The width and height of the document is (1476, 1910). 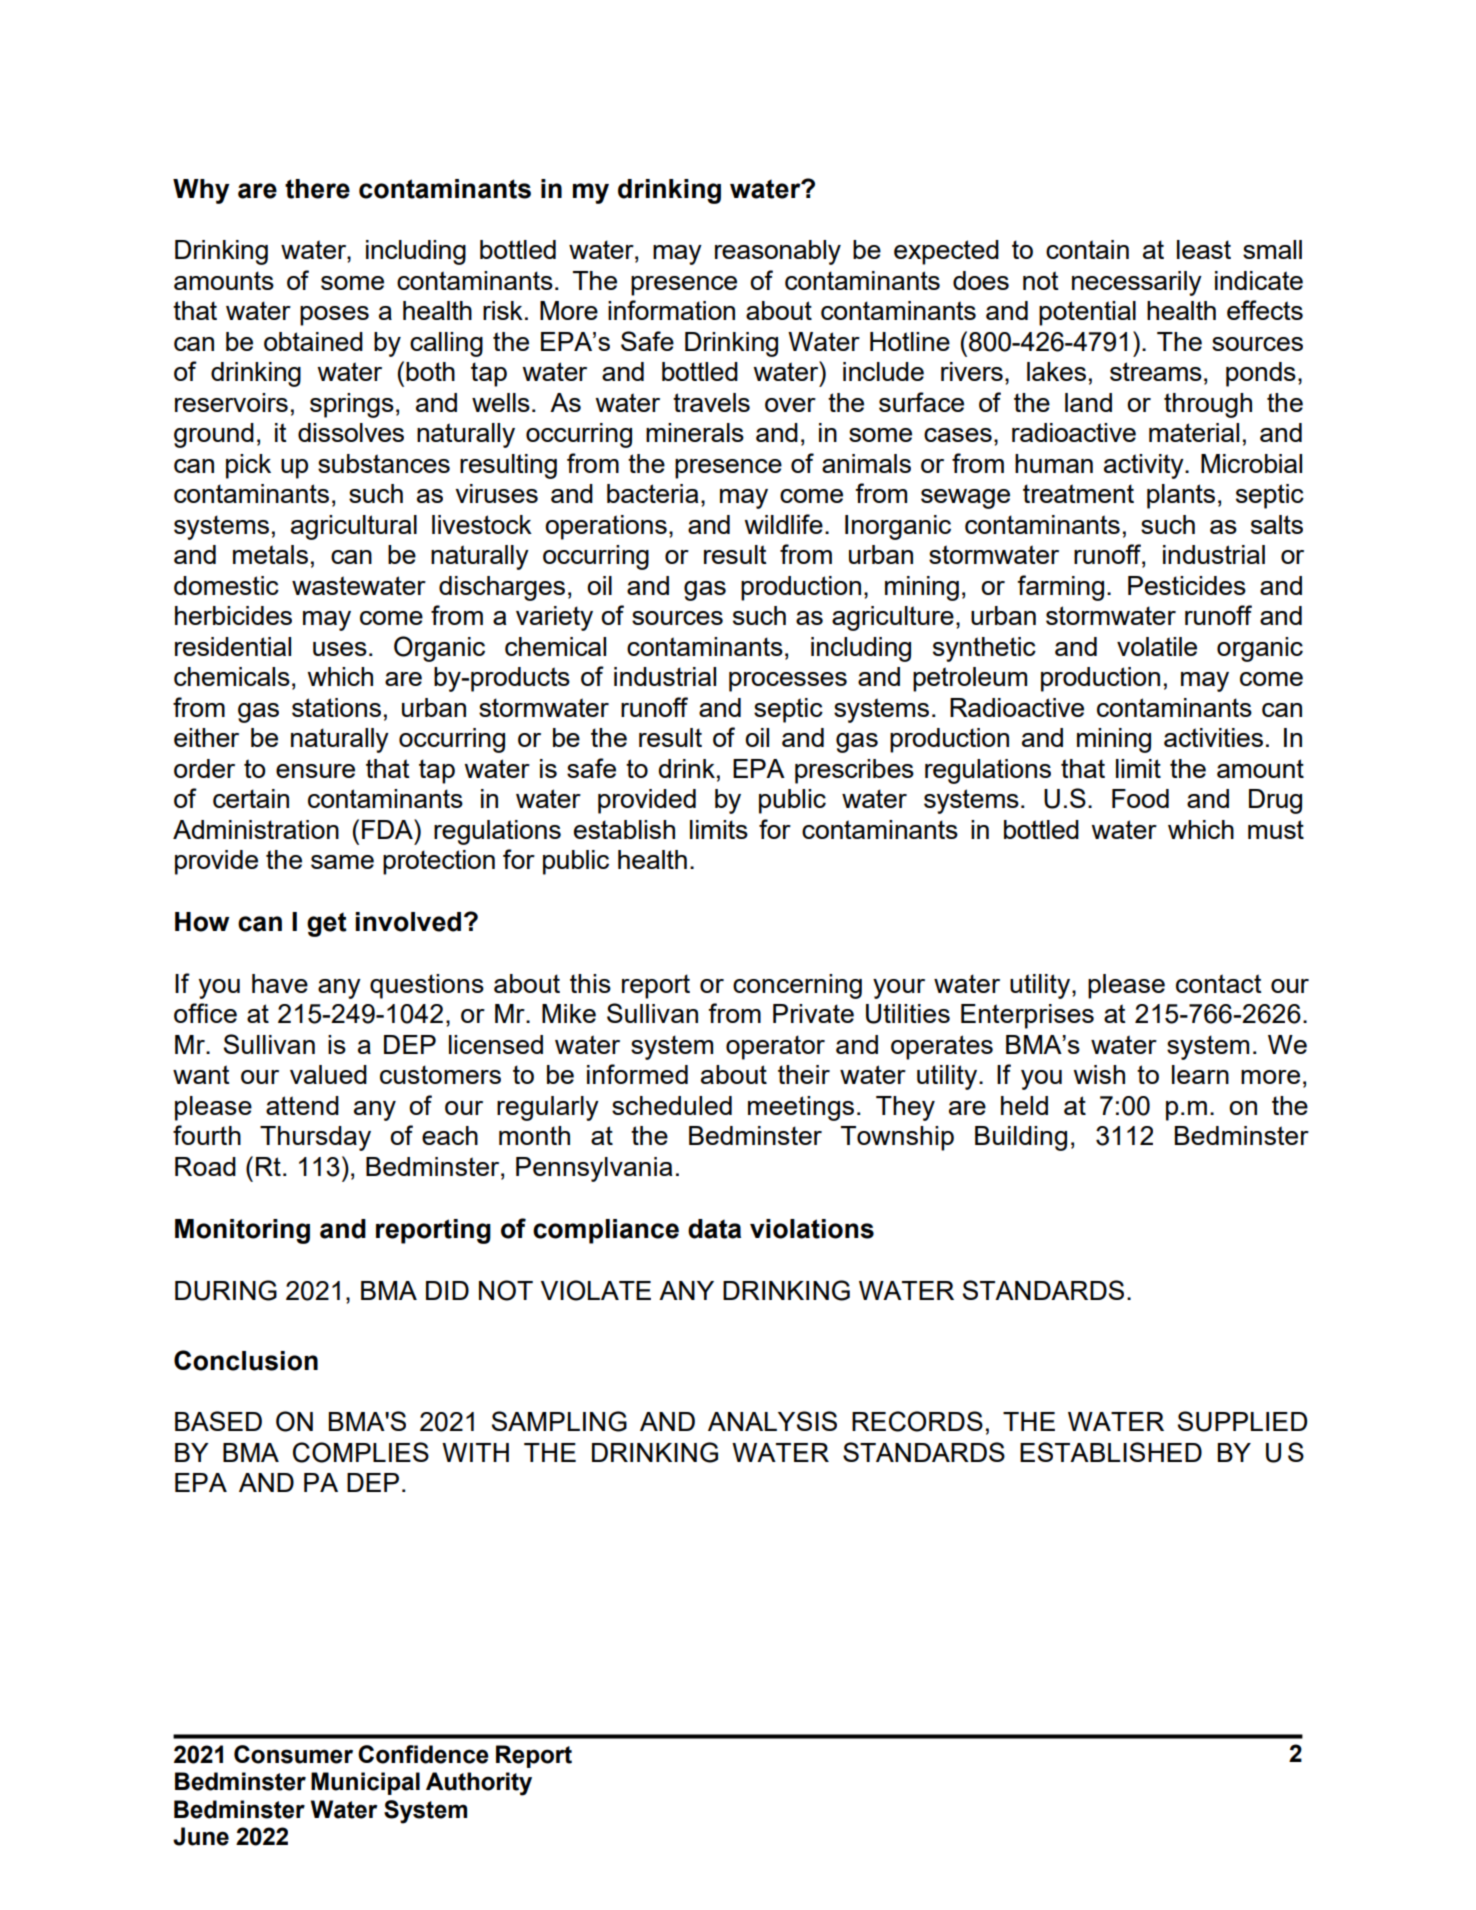 What do you see at coordinates (775, 1047) in the document?
I see `operator` at bounding box center [775, 1047].
